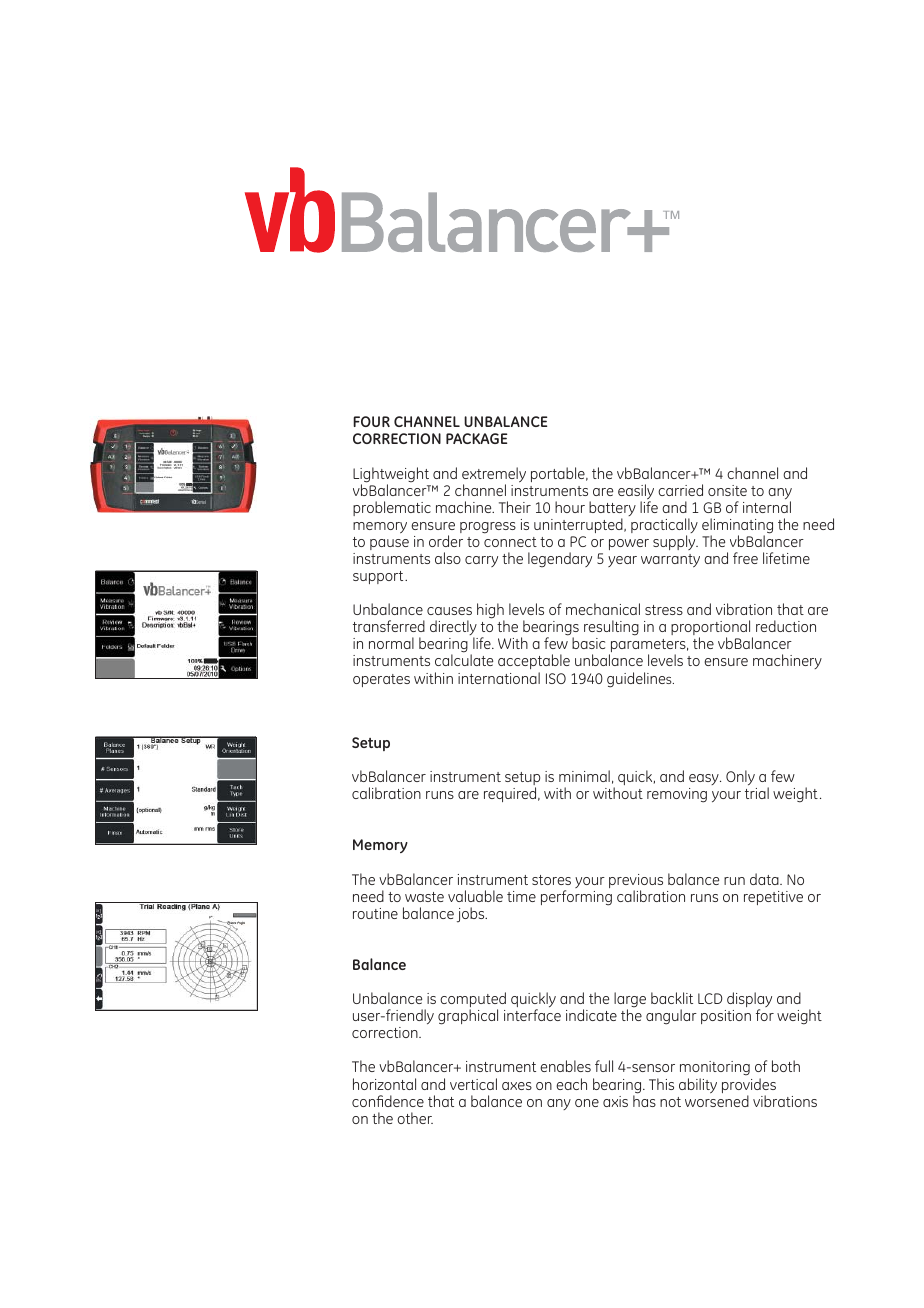 The image size is (924, 1308). What do you see at coordinates (448, 558) in the document?
I see `also` at bounding box center [448, 558].
